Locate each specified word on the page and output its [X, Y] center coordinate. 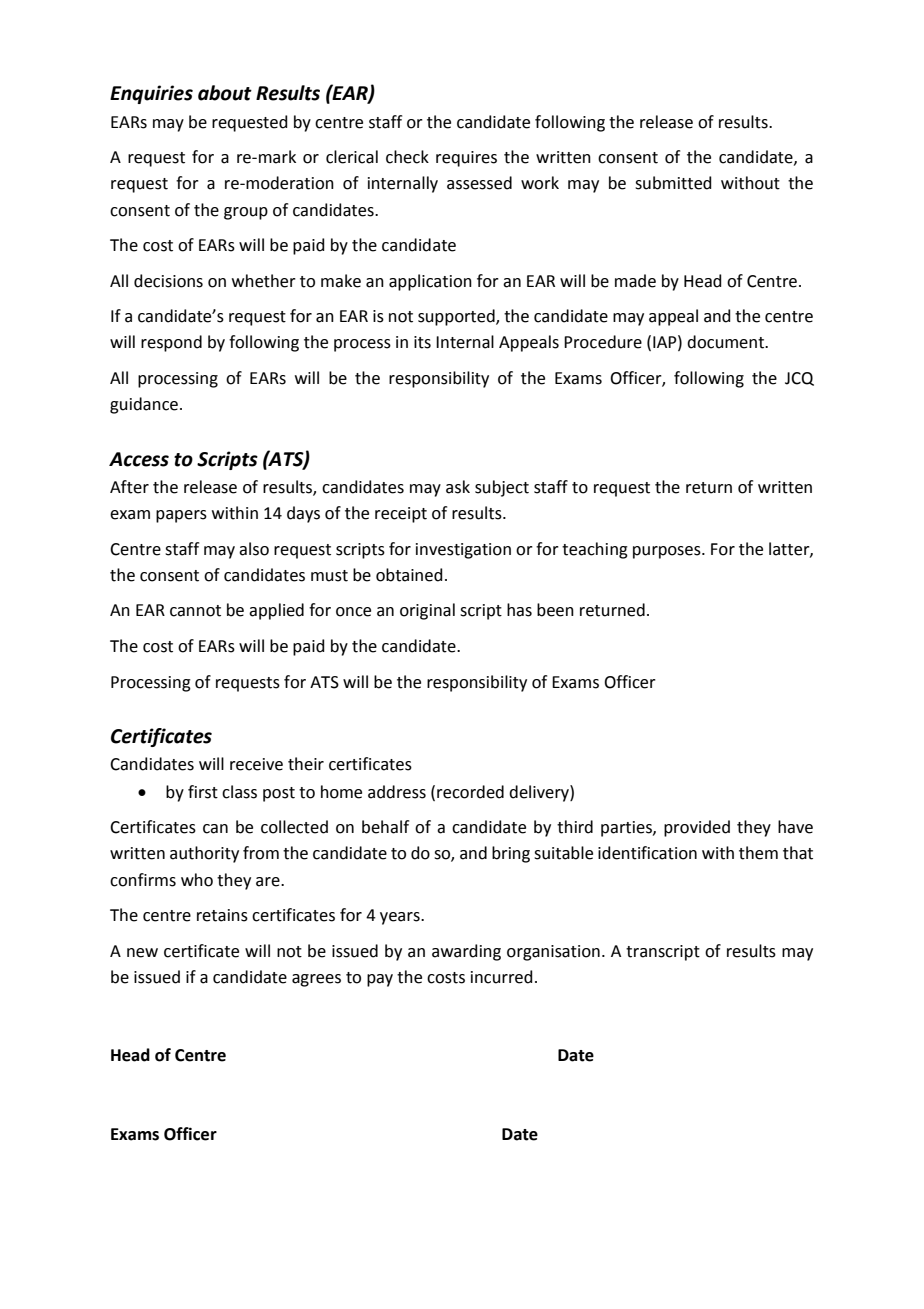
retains [222, 915]
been [555, 610]
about [225, 93]
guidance [144, 405]
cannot [195, 611]
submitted [673, 183]
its [422, 342]
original [427, 611]
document [726, 342]
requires [466, 159]
